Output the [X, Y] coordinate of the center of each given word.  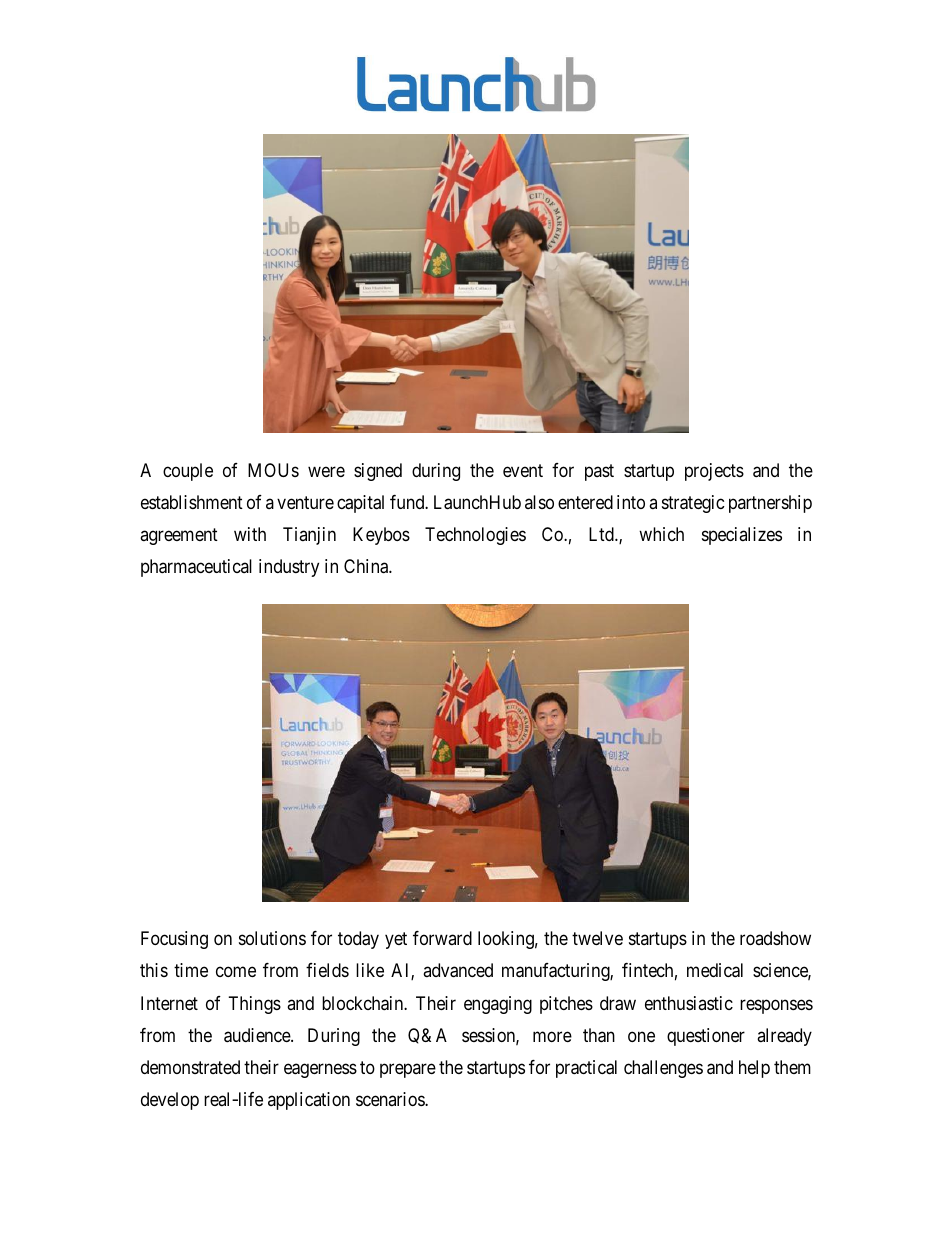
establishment [192, 502]
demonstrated [190, 1067]
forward [442, 938]
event [523, 470]
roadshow [775, 938]
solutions [272, 938]
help [754, 1069]
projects [714, 472]
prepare [408, 1070]
